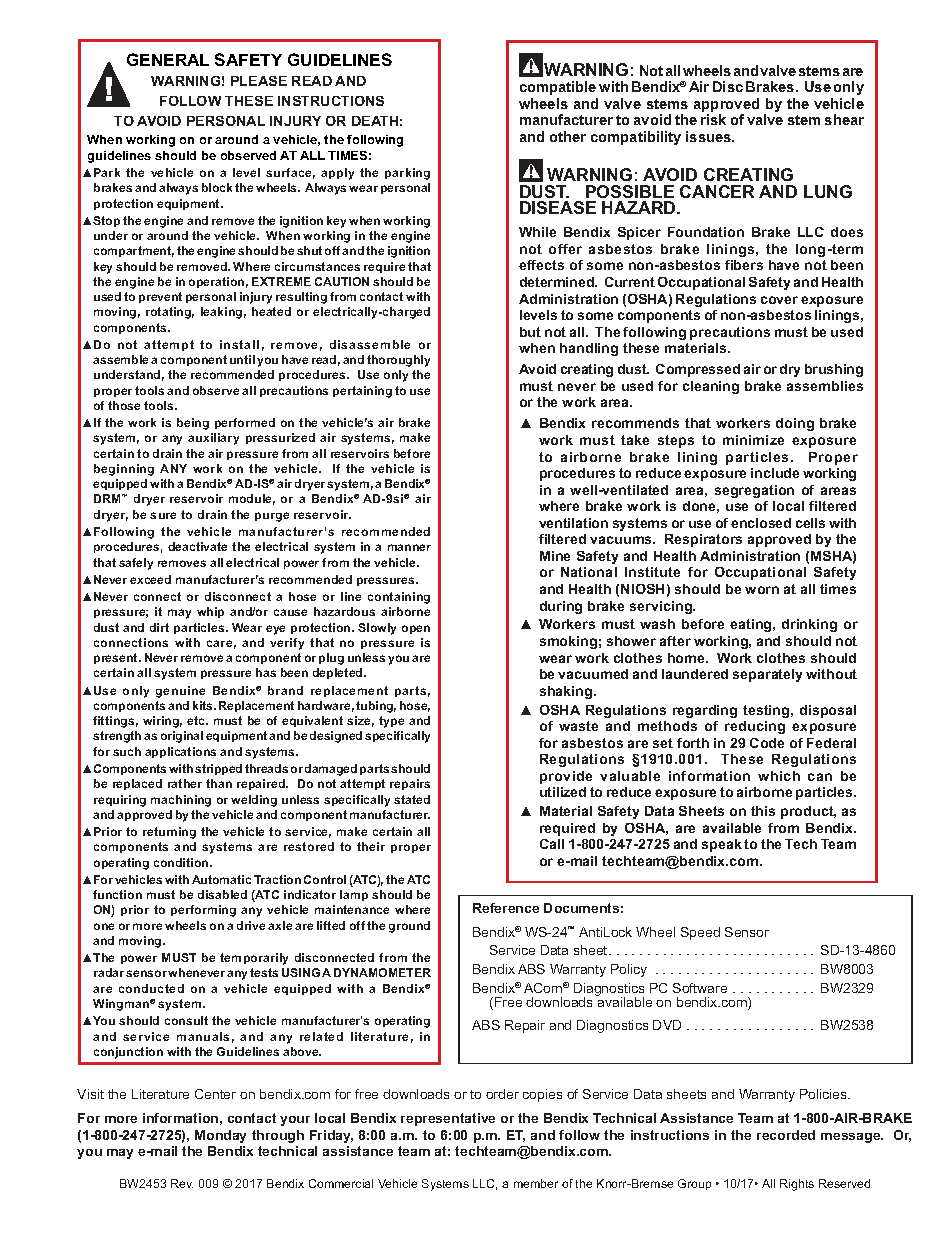  I want to click on worn, so click(762, 590).
